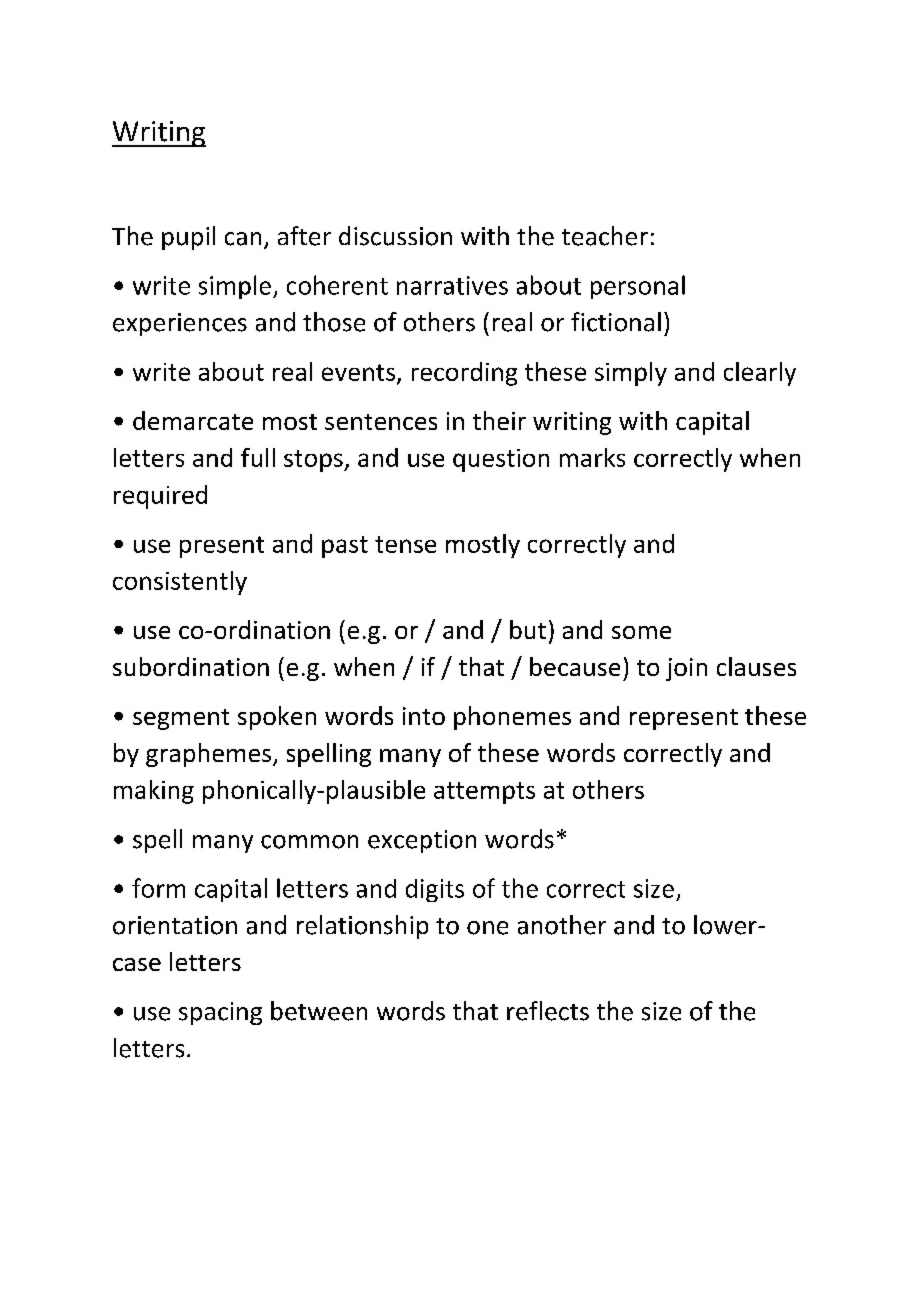 This document has width=924, height=1308. What do you see at coordinates (562, 925) in the document?
I see `another` at bounding box center [562, 925].
